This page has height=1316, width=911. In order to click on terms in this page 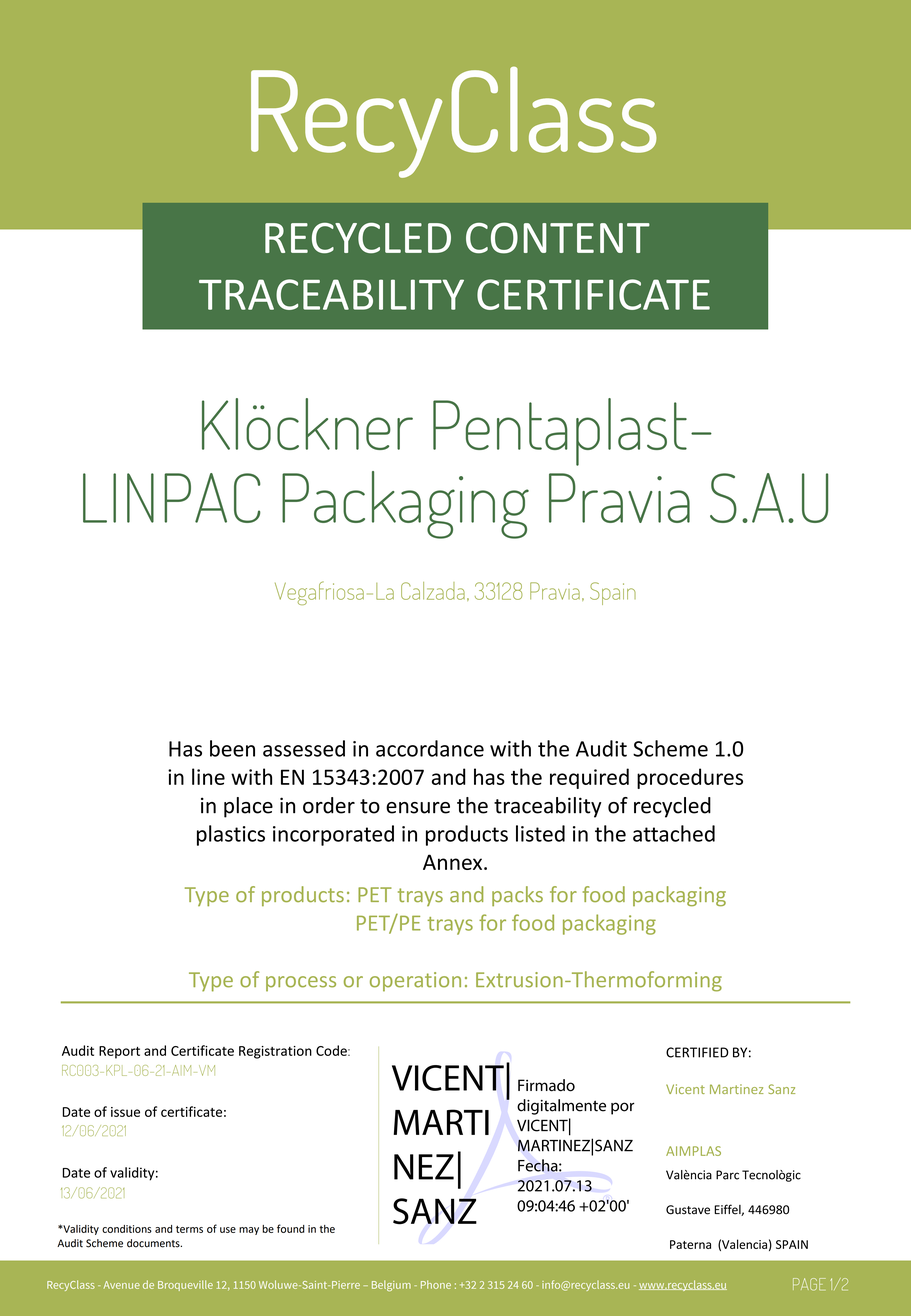, I will do `click(189, 1229)`.
